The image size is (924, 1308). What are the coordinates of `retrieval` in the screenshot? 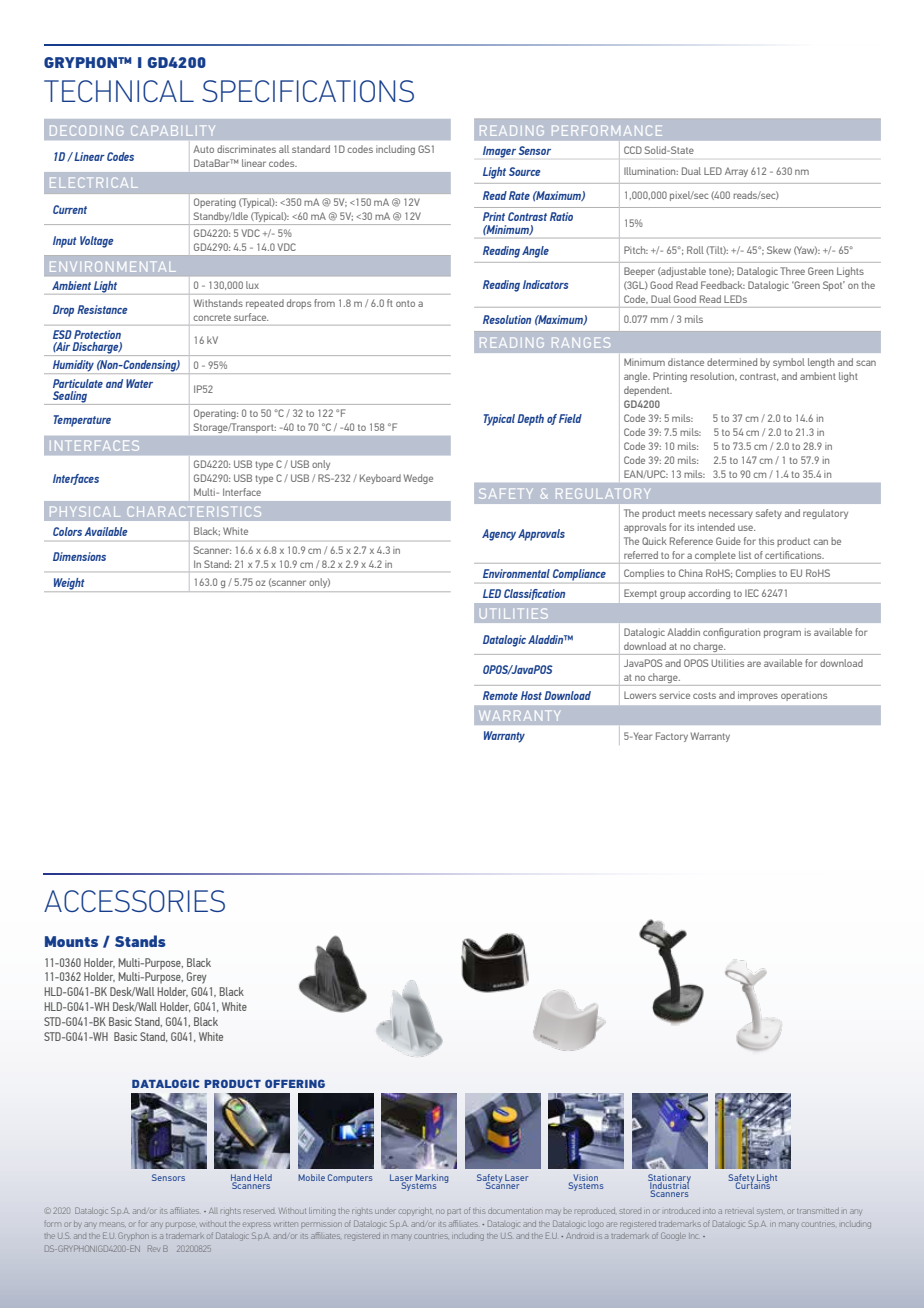 It's located at (739, 1211).
